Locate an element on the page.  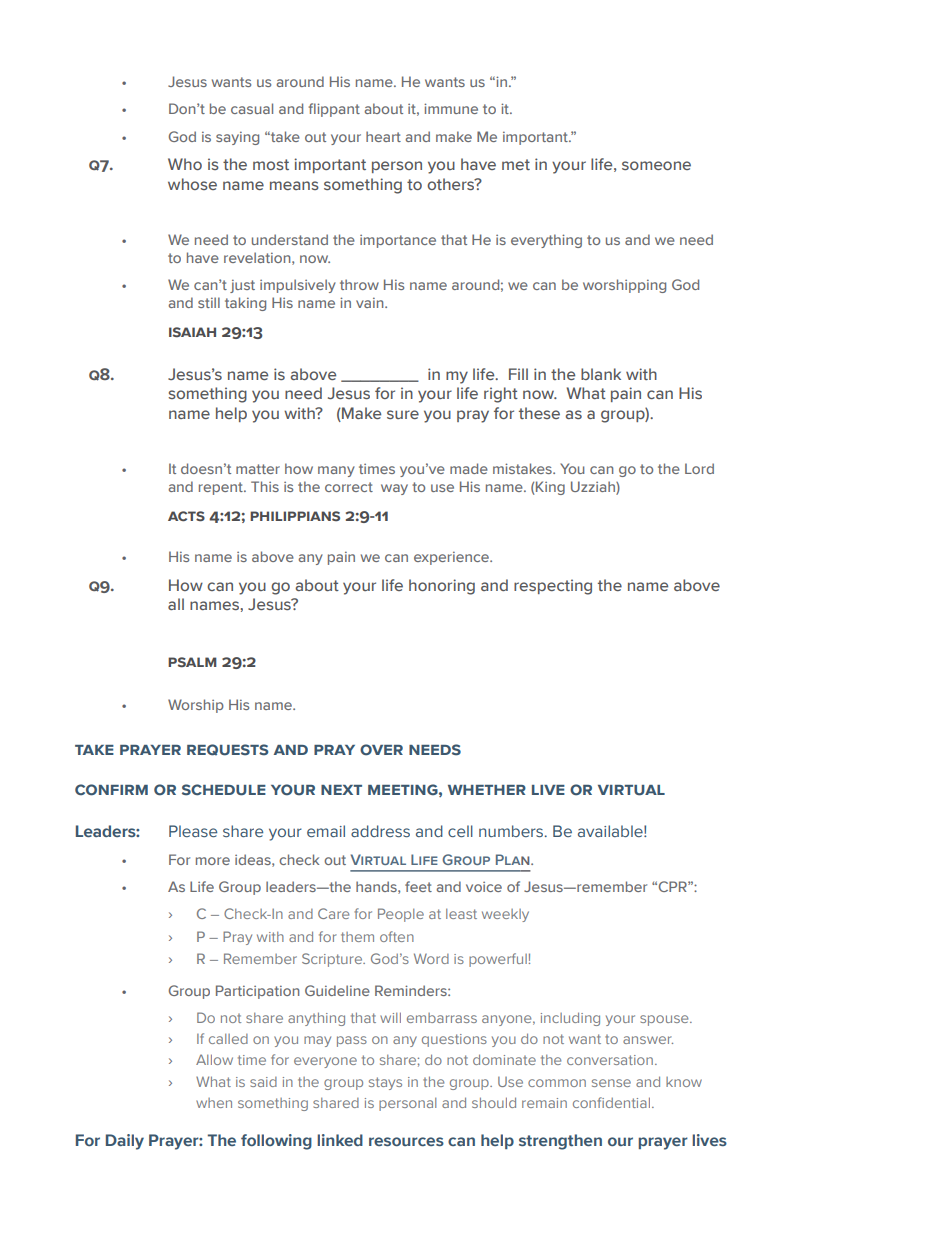
when is located at coordinates (214, 1103).
